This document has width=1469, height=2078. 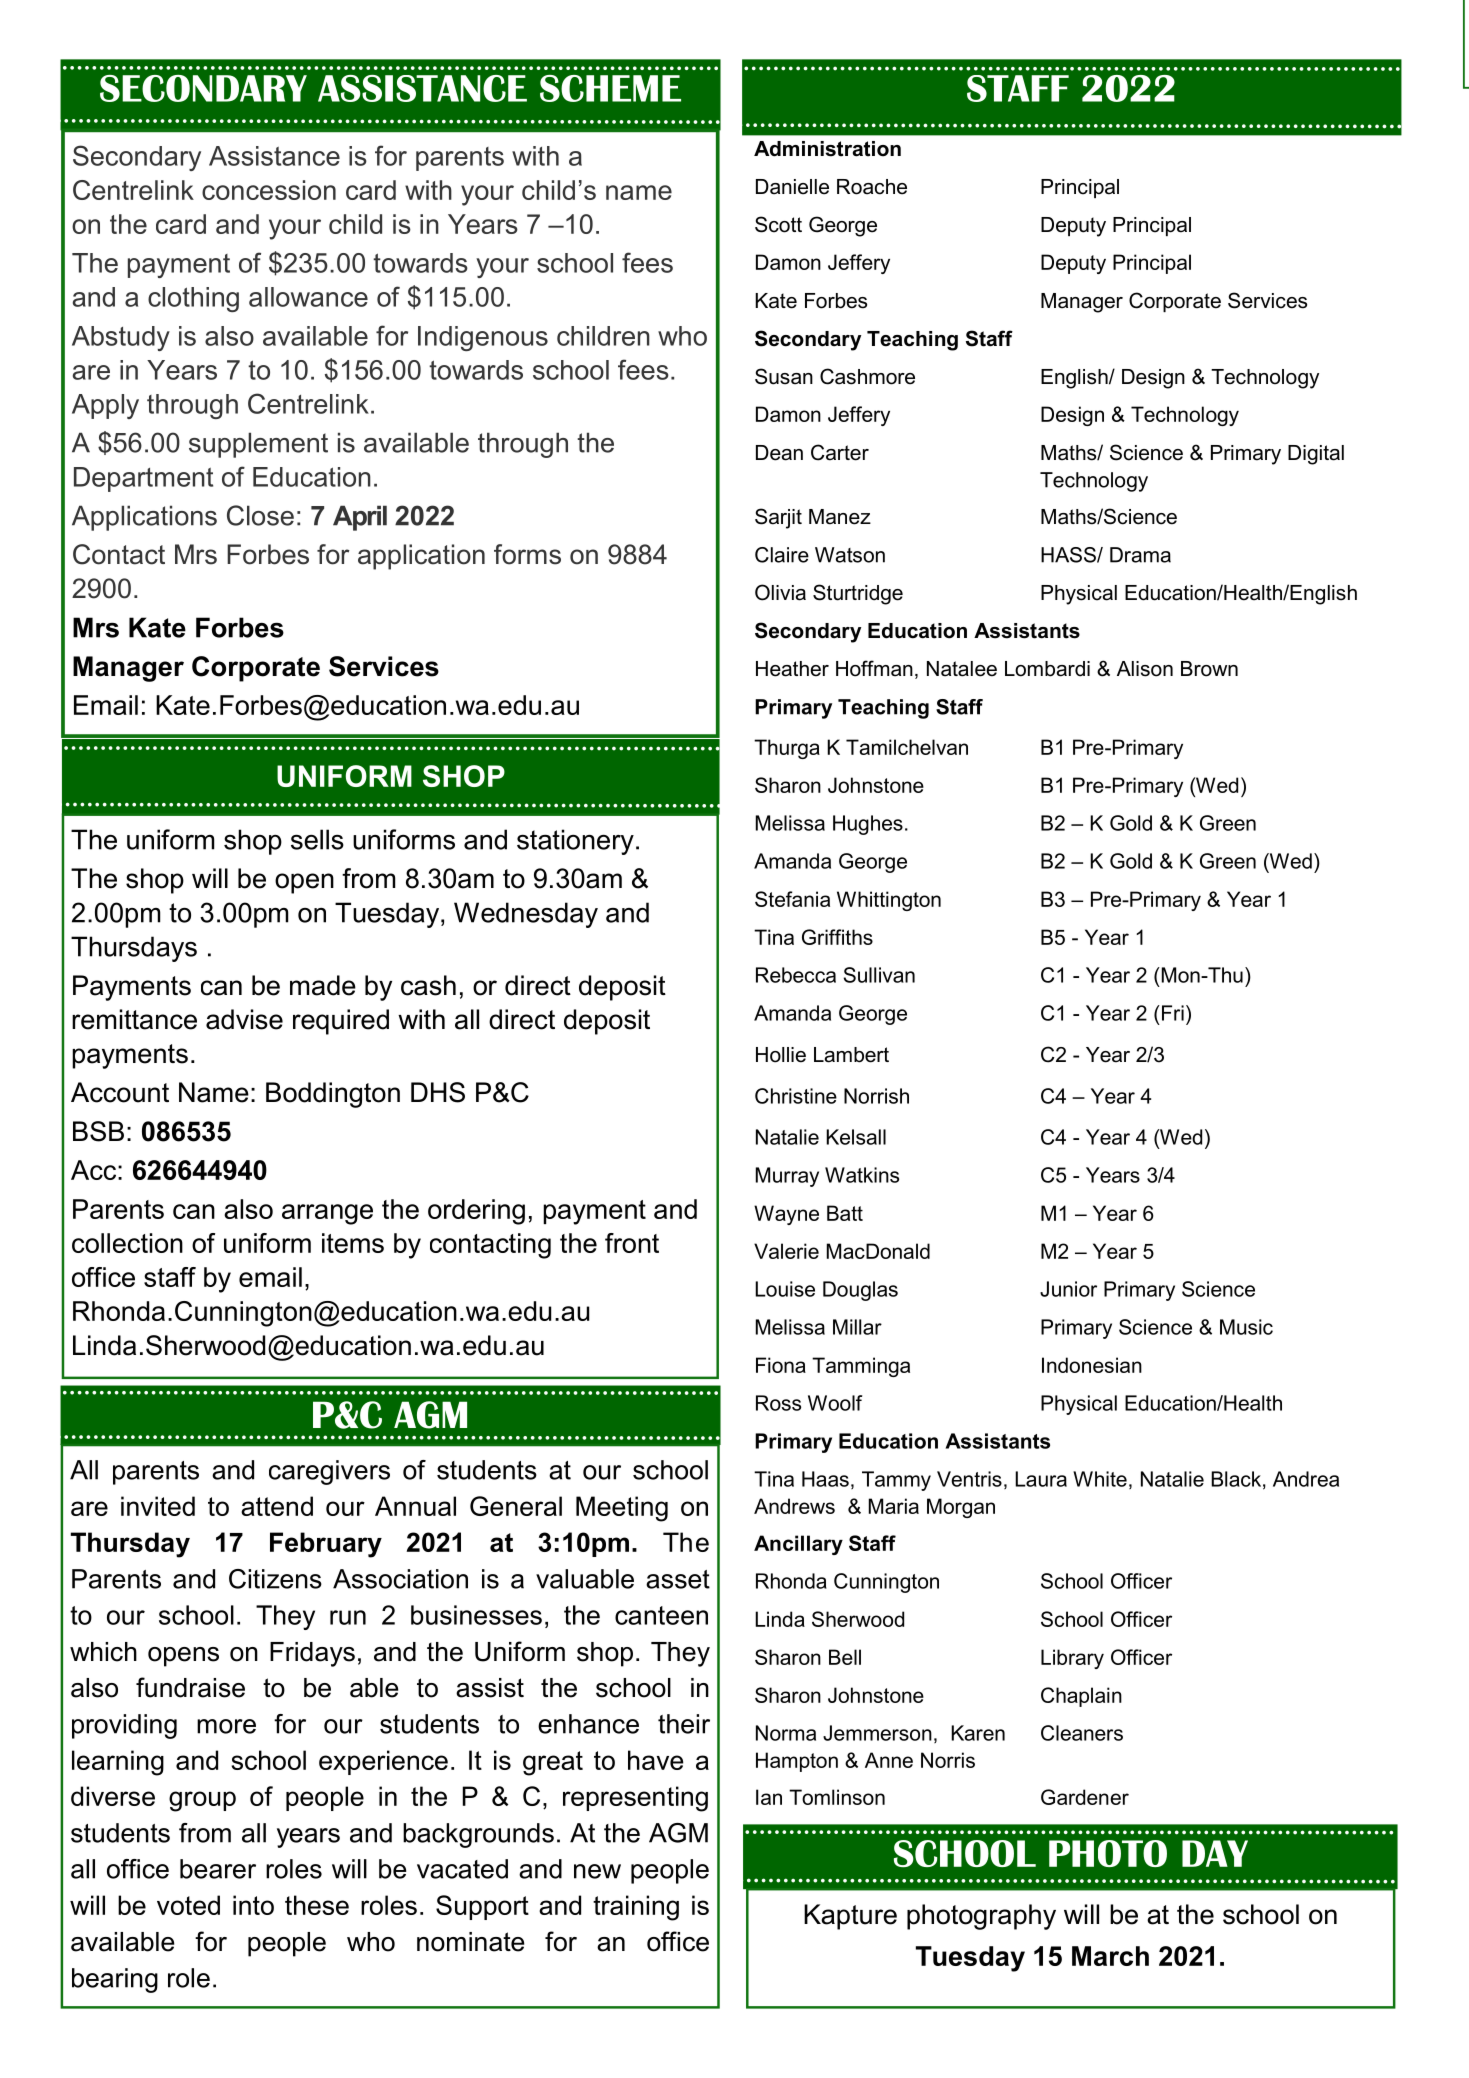 What do you see at coordinates (827, 149) in the document?
I see `Administration` at bounding box center [827, 149].
